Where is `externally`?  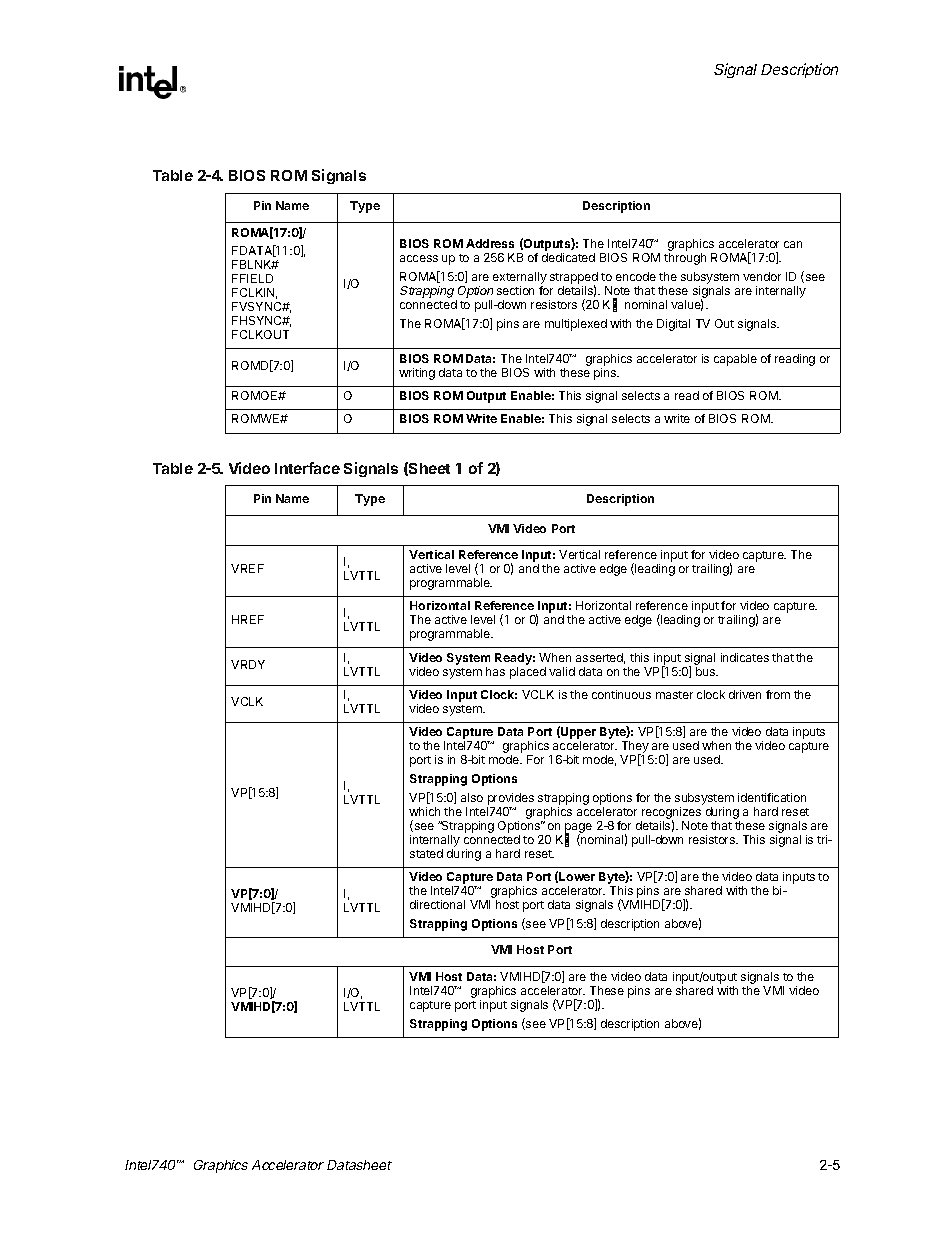
externally is located at coordinates (520, 279).
